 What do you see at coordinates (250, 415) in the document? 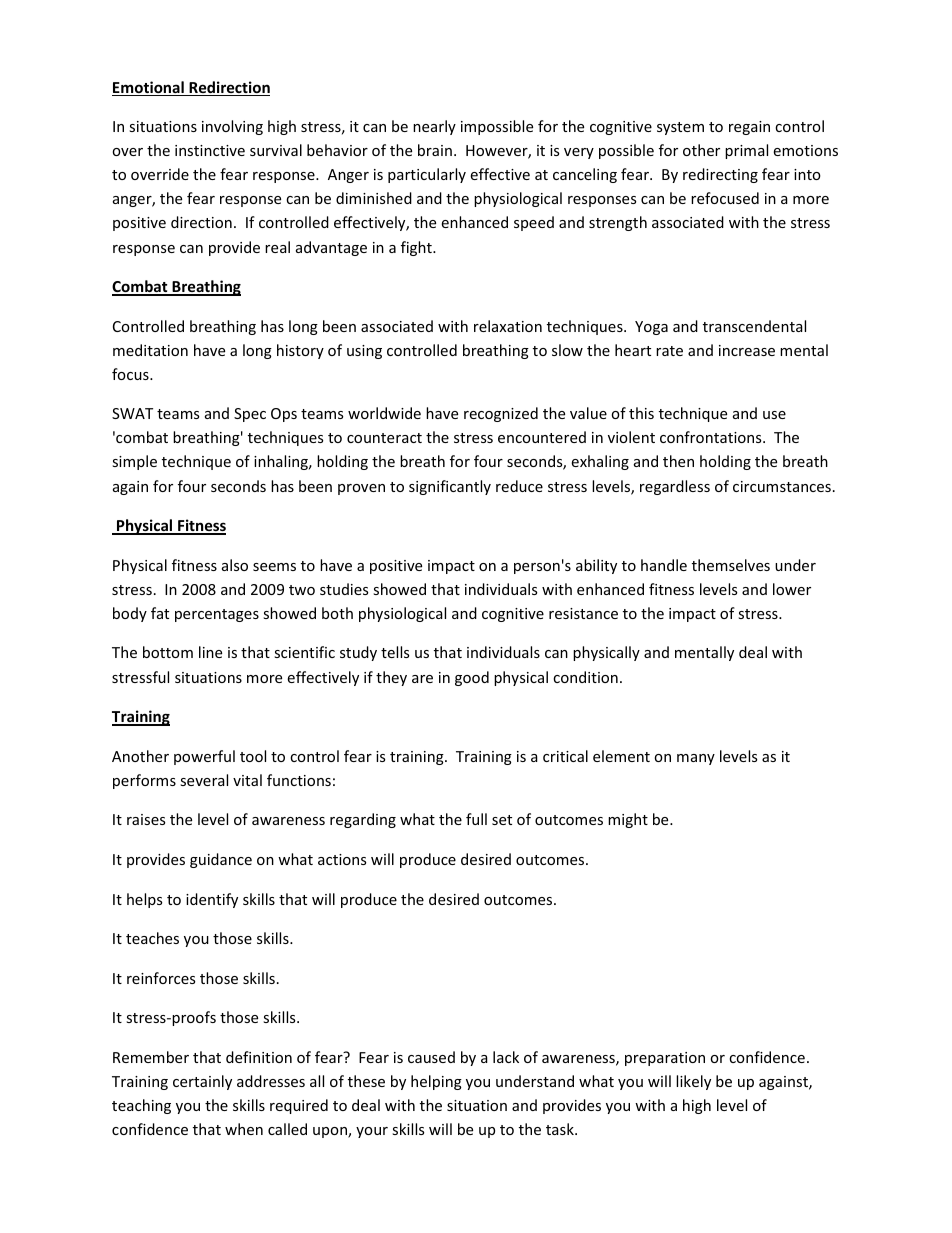
I see `Spec` at bounding box center [250, 415].
